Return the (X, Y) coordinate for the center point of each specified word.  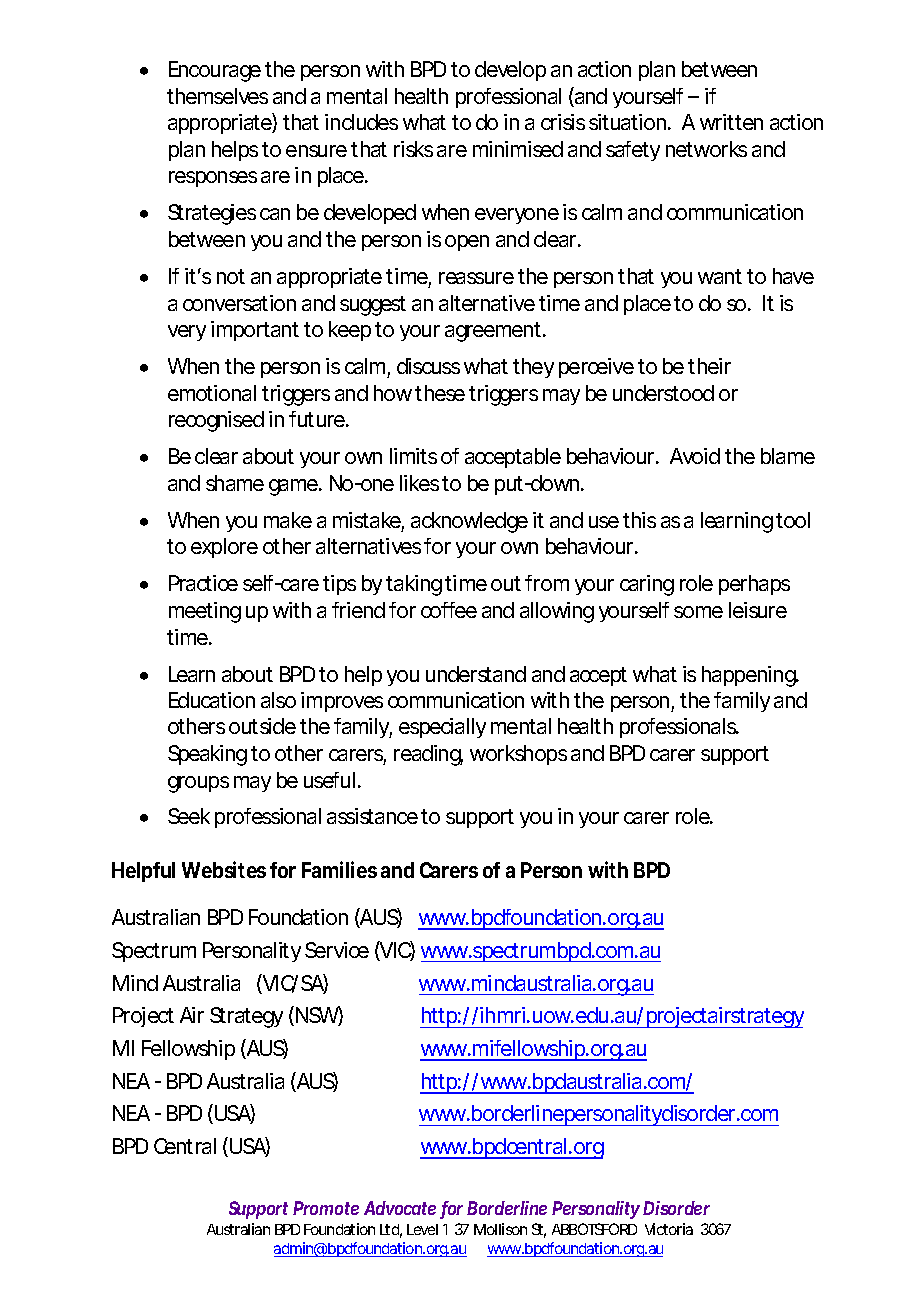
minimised (518, 149)
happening (750, 676)
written (731, 122)
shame (235, 483)
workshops (518, 755)
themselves (217, 96)
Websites (224, 869)
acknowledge (469, 522)
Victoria (669, 1229)
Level (422, 1229)
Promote (326, 1208)
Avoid (695, 456)
